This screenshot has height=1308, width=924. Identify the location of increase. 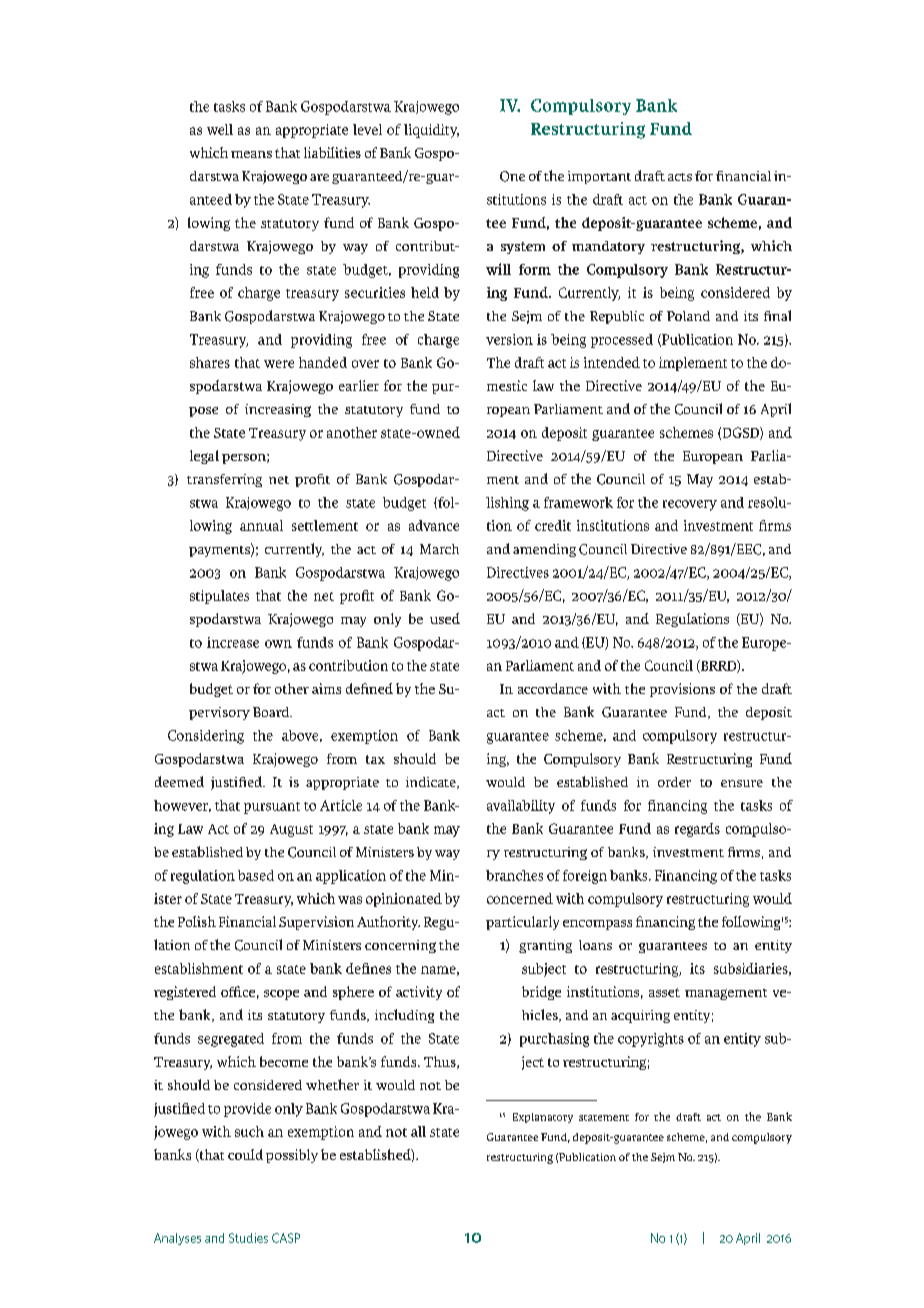
(233, 642).
